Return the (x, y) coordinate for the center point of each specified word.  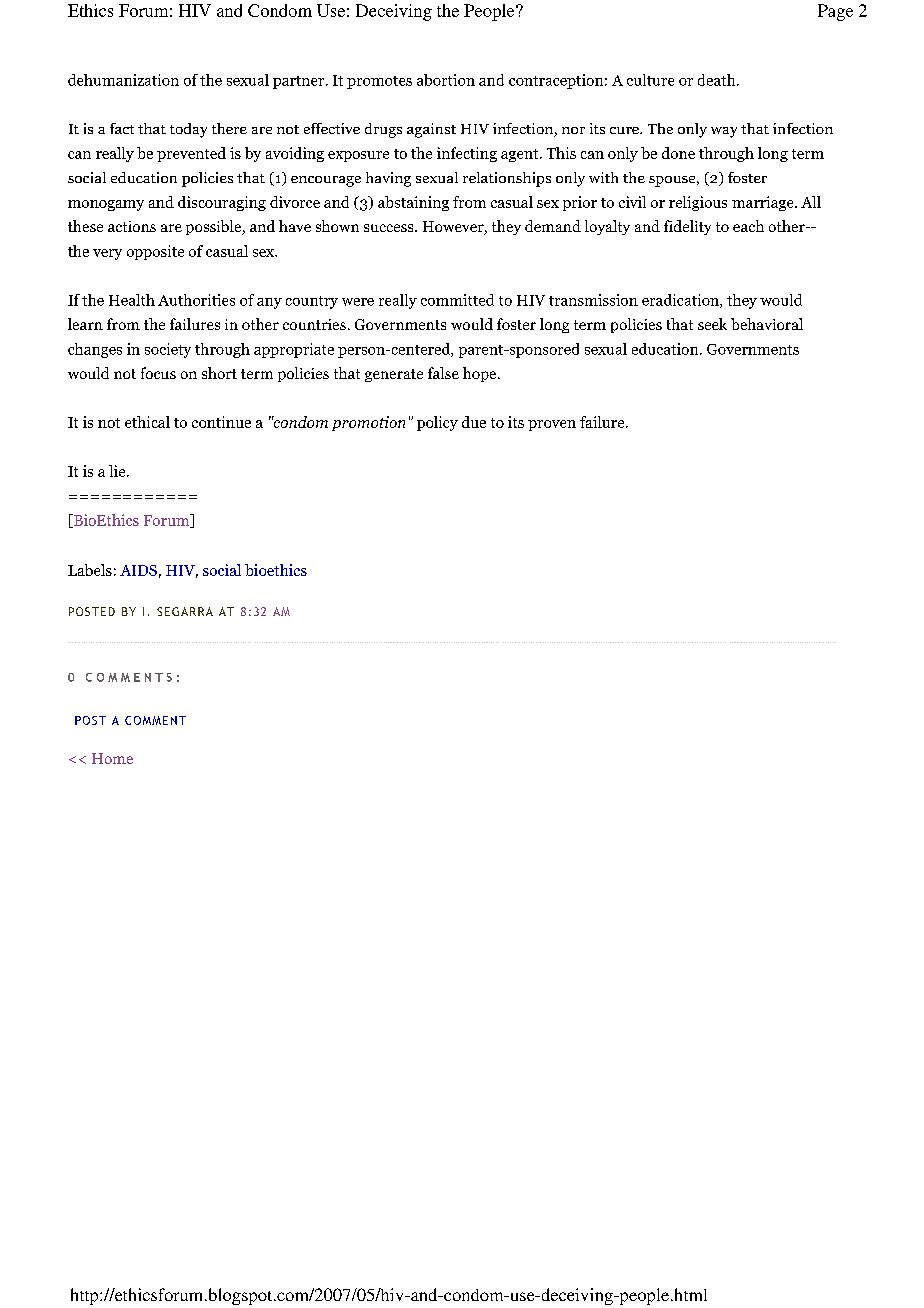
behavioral (767, 324)
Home (112, 758)
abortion (446, 80)
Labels (90, 570)
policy (437, 423)
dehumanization (123, 80)
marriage (764, 203)
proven (552, 425)
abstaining (413, 203)
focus (158, 373)
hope (481, 374)
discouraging (222, 203)
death (718, 80)
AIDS (138, 570)
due (474, 422)
